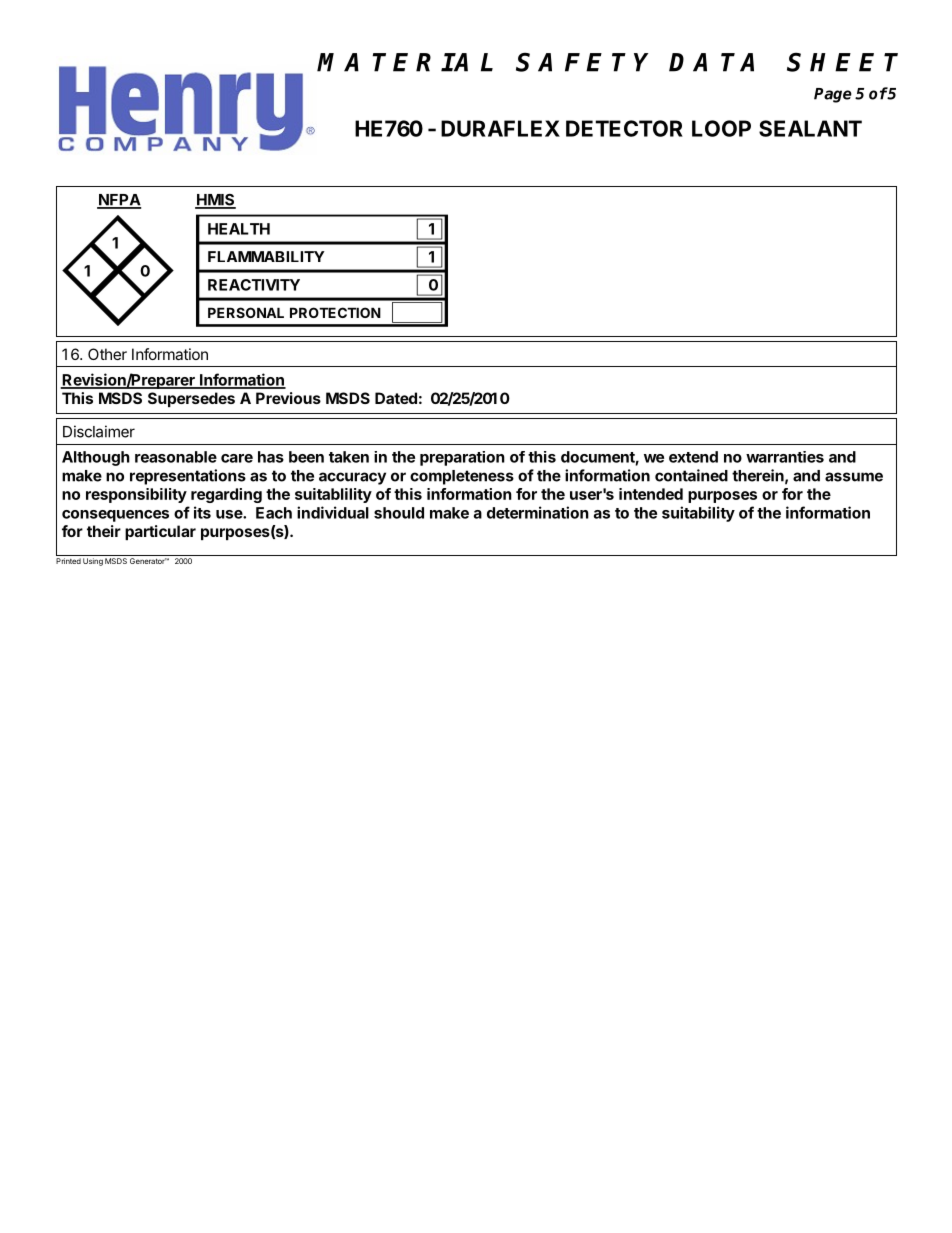  Describe the element at coordinates (396, 398) in the image. I see `Dated` at that location.
